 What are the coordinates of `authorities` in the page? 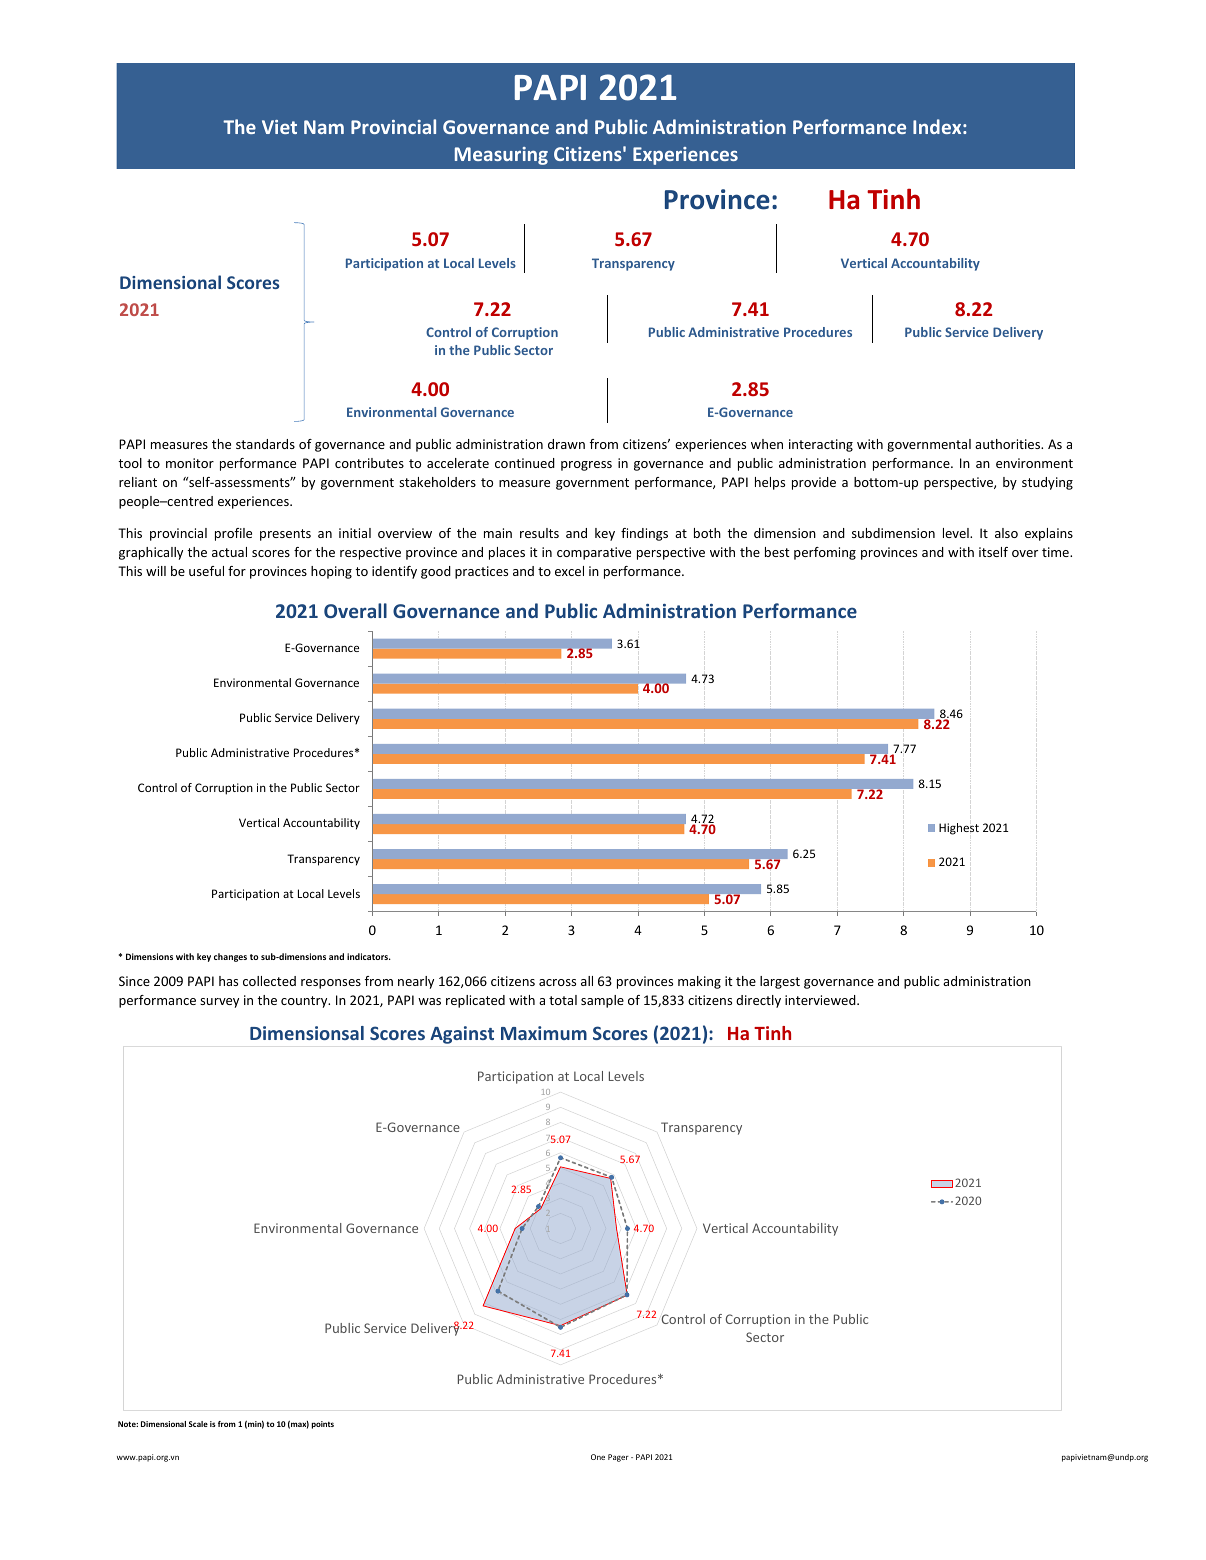 It's located at (1008, 444).
